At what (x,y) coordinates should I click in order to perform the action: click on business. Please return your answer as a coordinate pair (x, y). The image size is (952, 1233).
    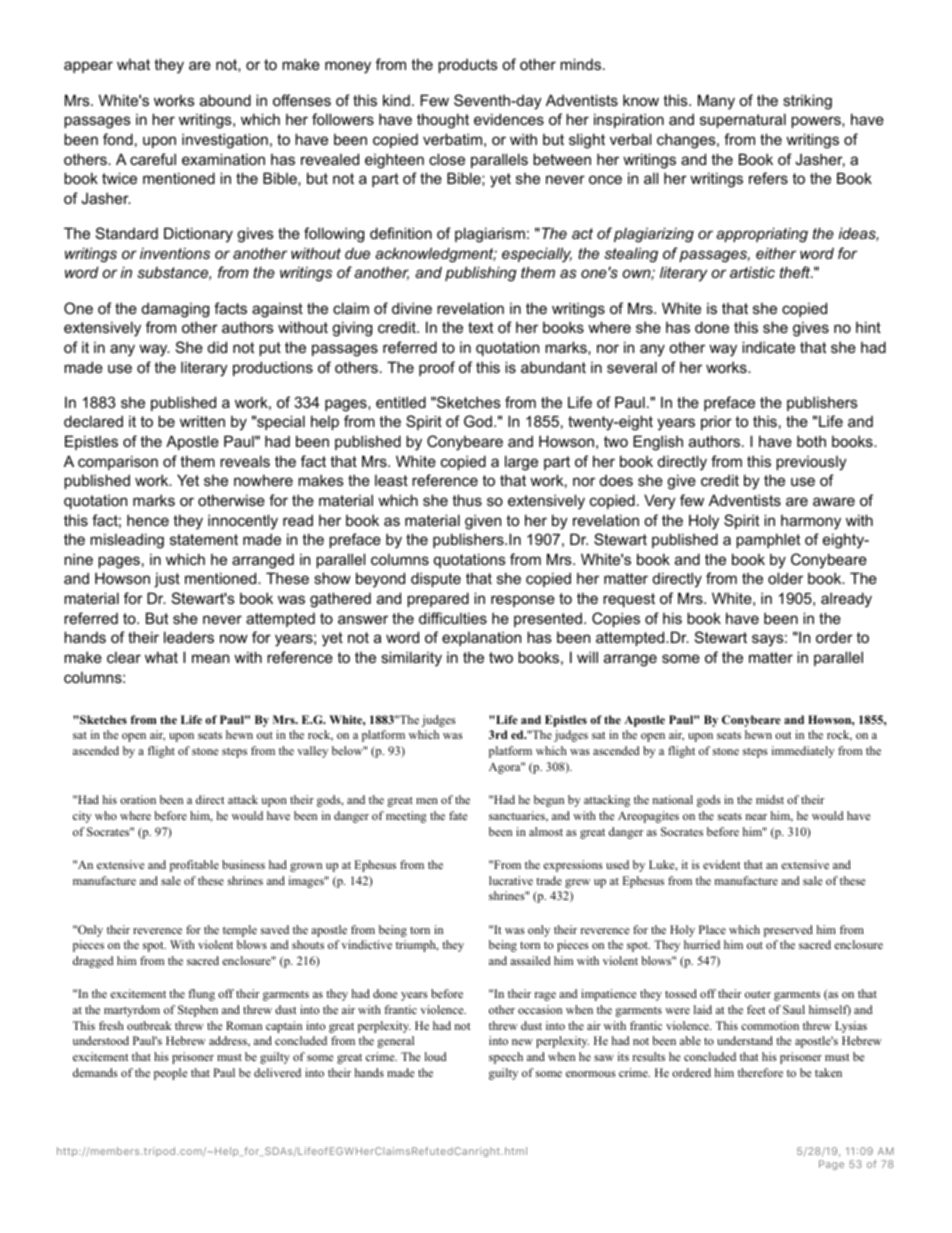
    Looking at the image, I should click on (243, 864).
